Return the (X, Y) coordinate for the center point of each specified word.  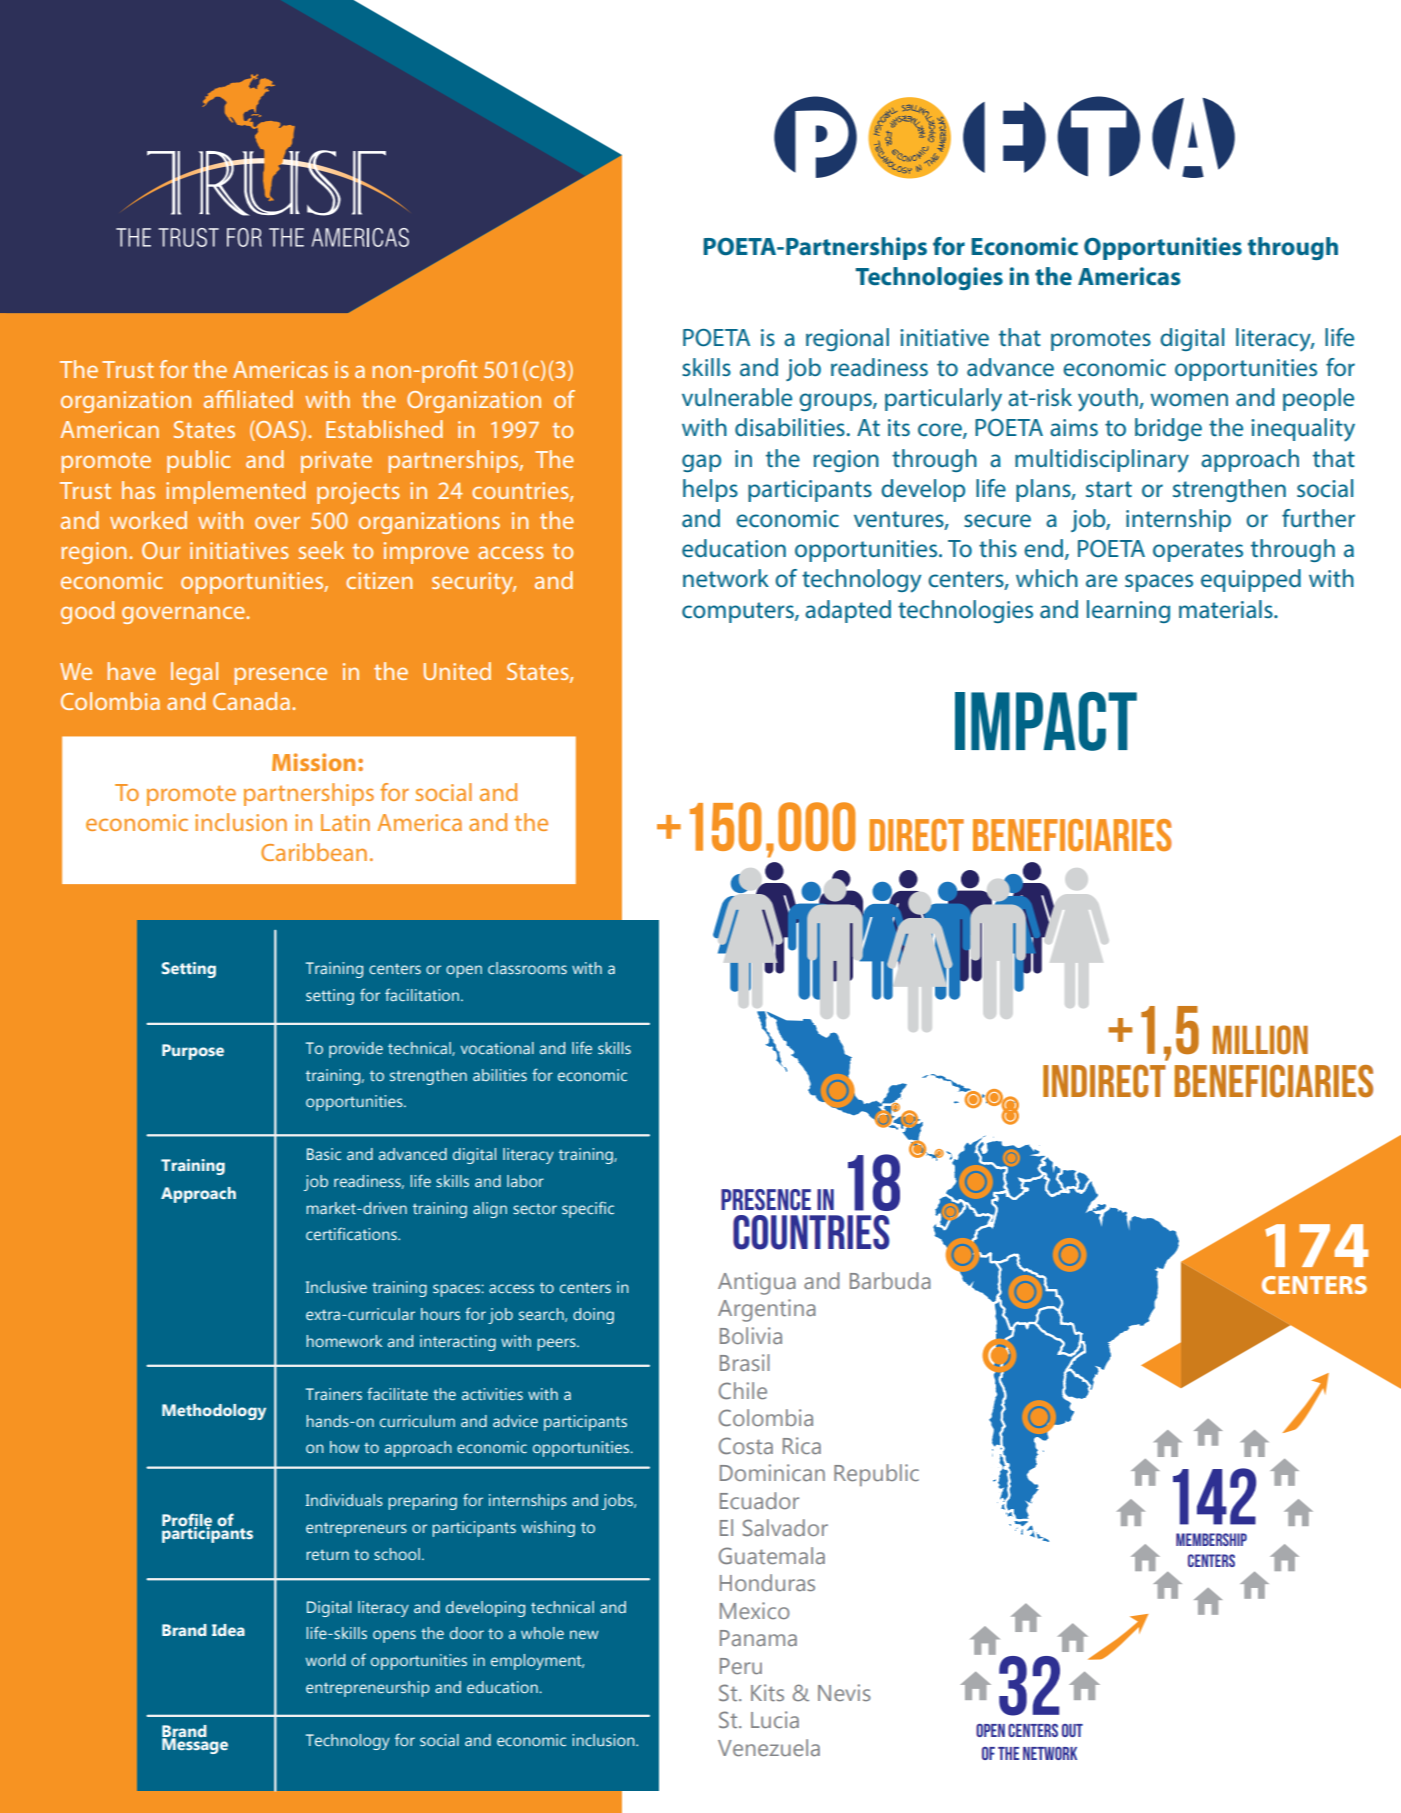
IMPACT (1046, 721)
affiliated (248, 399)
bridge (1168, 429)
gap (701, 463)
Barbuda (890, 1280)
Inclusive (336, 1287)
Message (195, 1745)
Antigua (757, 1283)
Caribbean (314, 852)
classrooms (527, 968)
